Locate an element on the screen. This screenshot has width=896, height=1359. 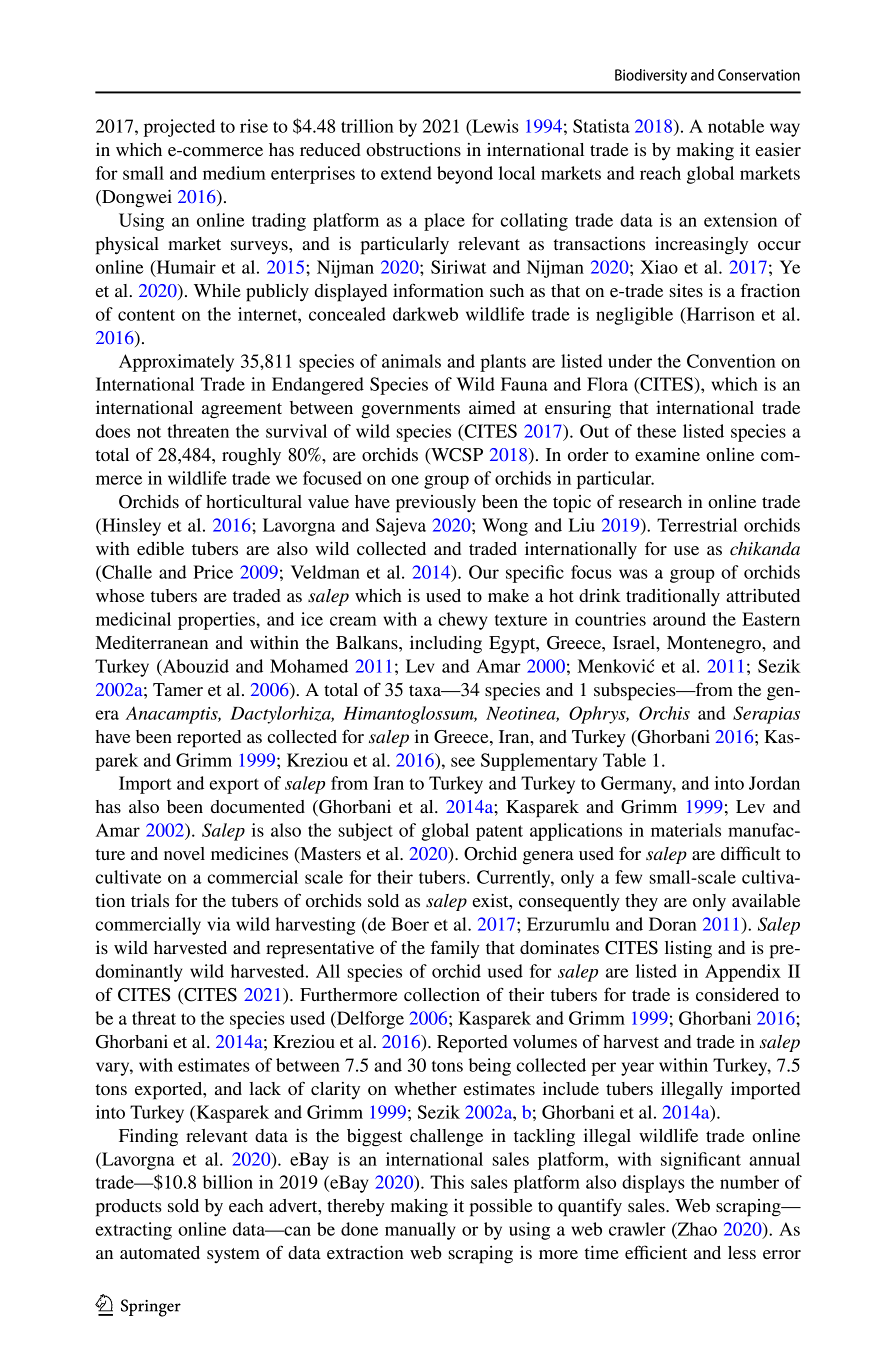
patent is located at coordinates (499, 833).
